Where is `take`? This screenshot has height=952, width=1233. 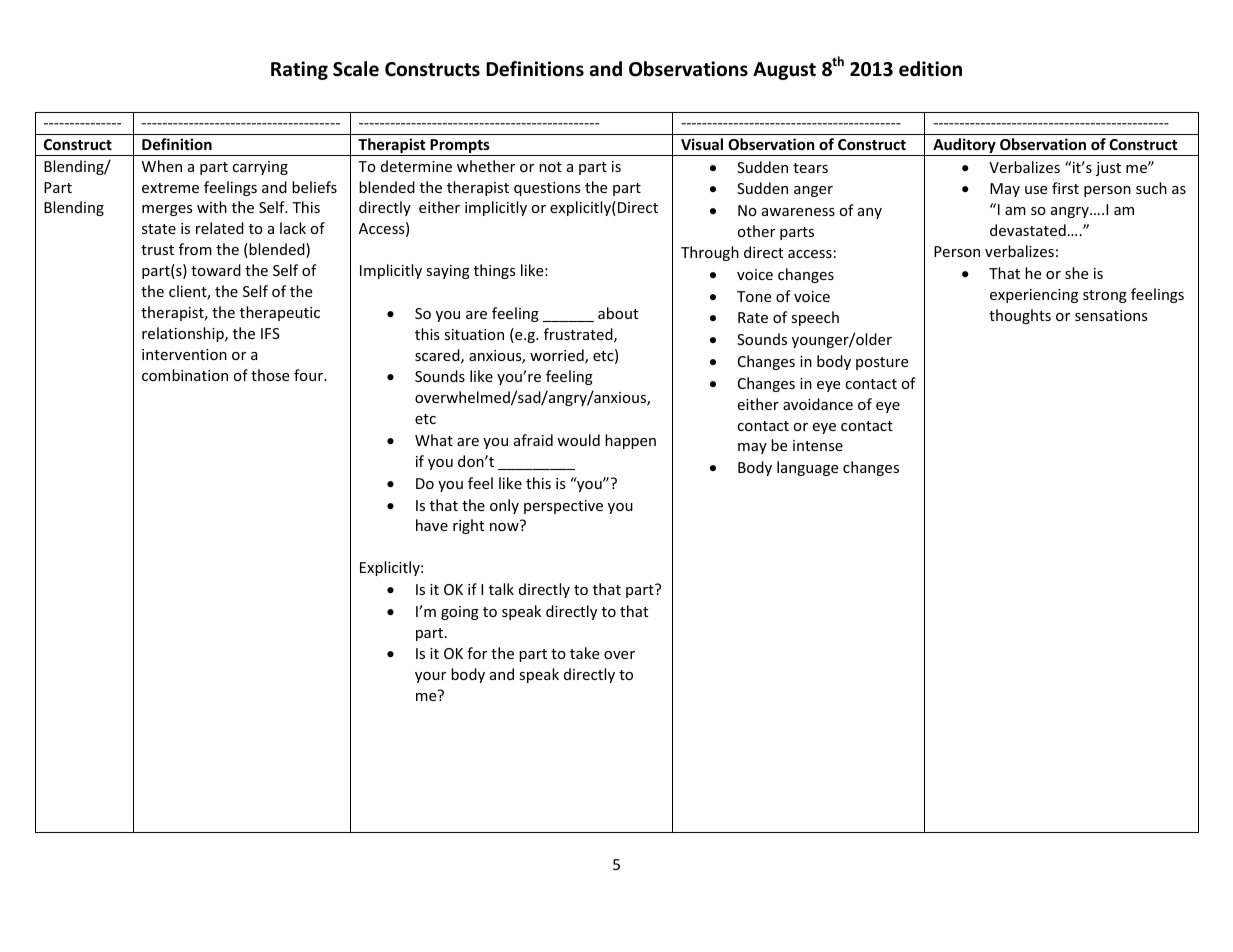
take is located at coordinates (584, 653).
